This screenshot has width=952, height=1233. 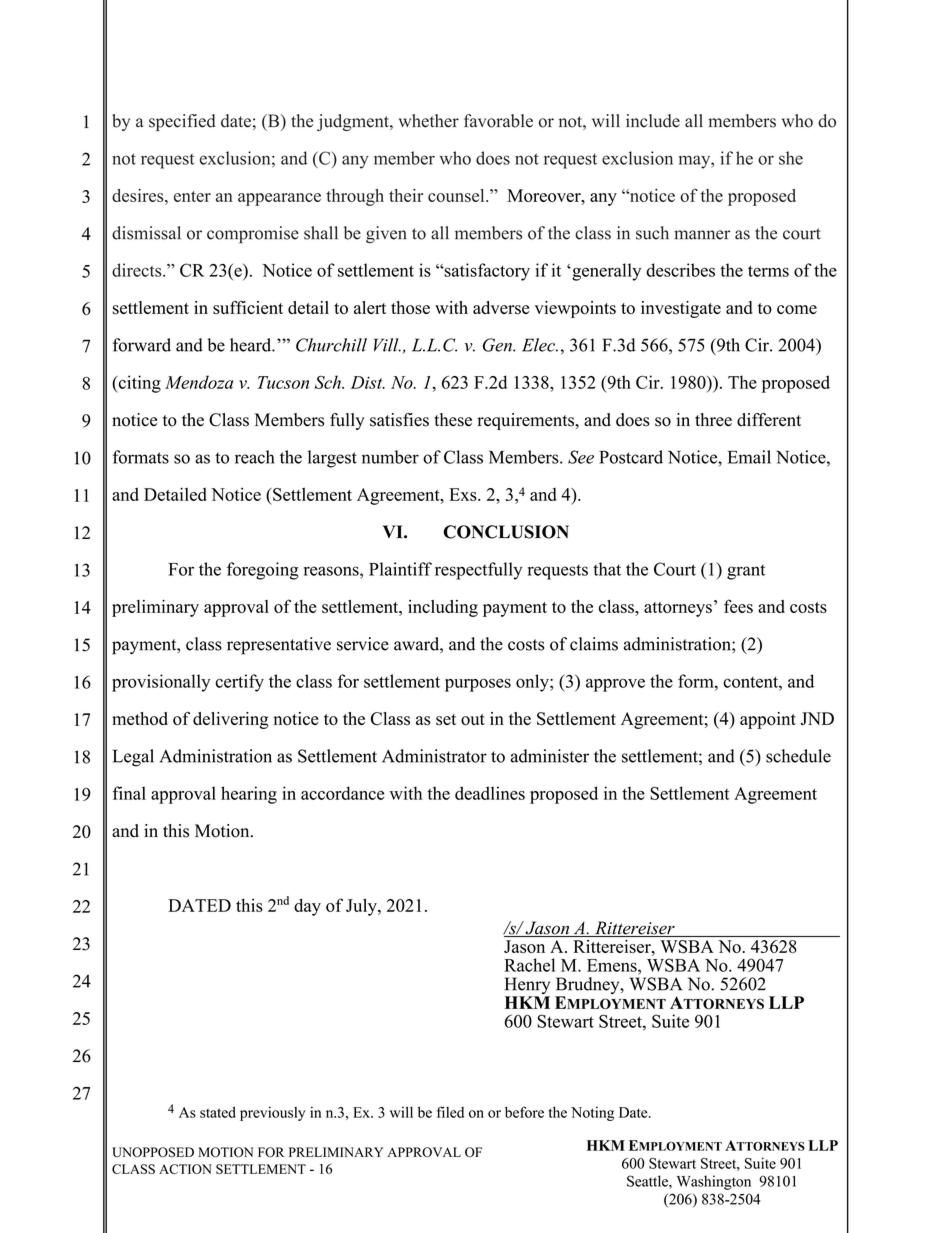 I want to click on these, so click(x=453, y=420).
